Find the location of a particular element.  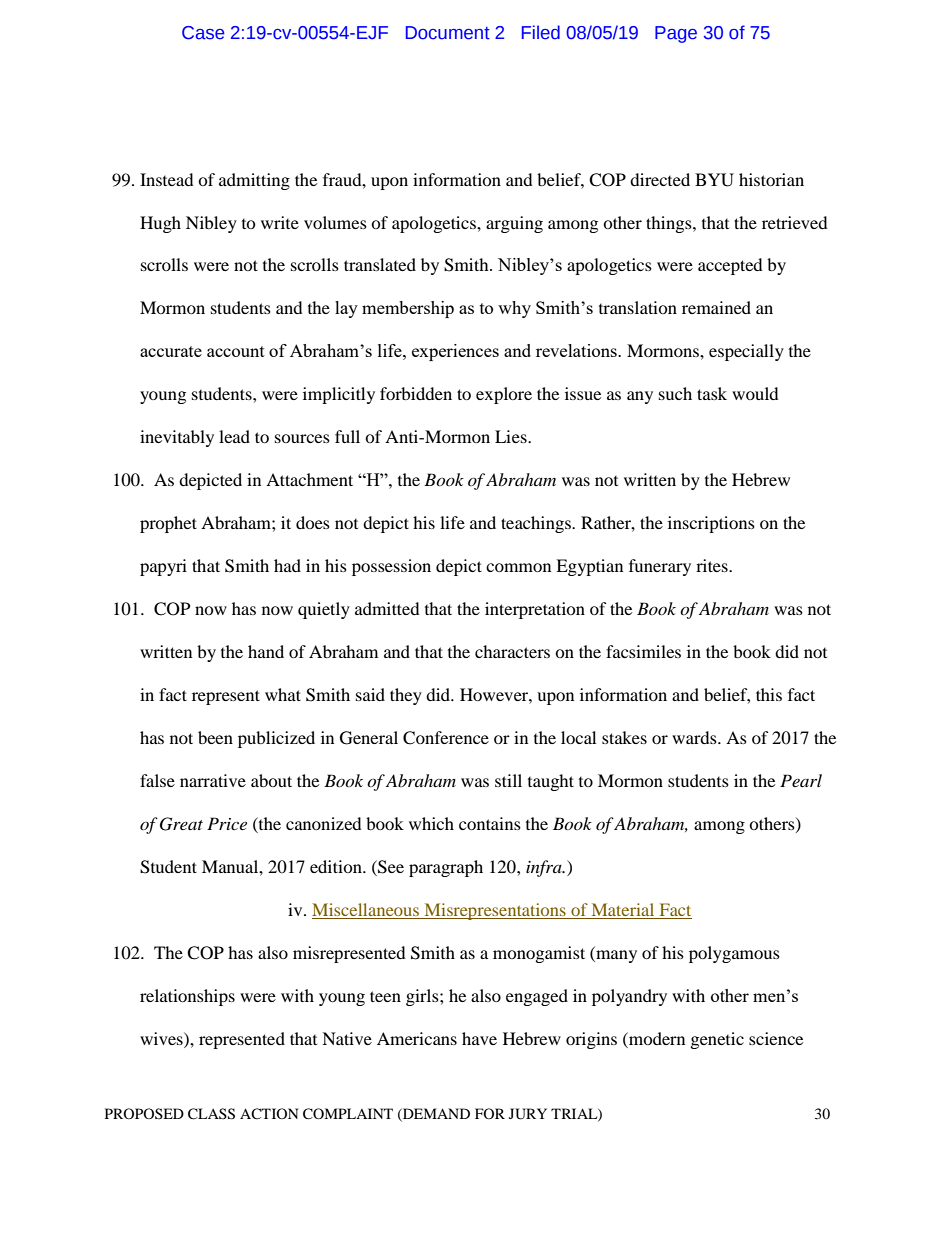

common is located at coordinates (518, 567).
